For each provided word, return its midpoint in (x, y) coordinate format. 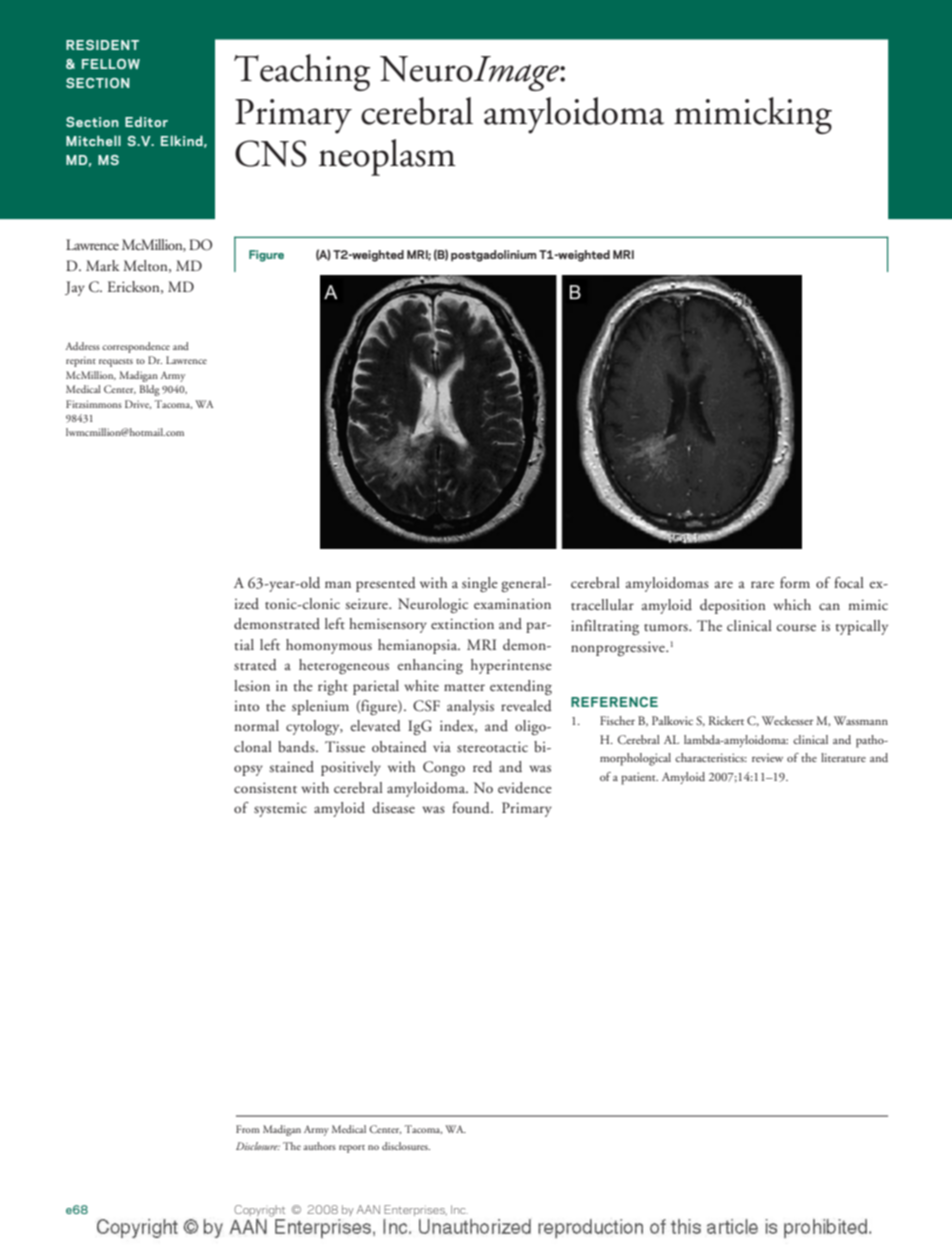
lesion (252, 685)
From (248, 1129)
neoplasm (387, 157)
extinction (462, 623)
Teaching (302, 72)
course (796, 627)
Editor (146, 121)
